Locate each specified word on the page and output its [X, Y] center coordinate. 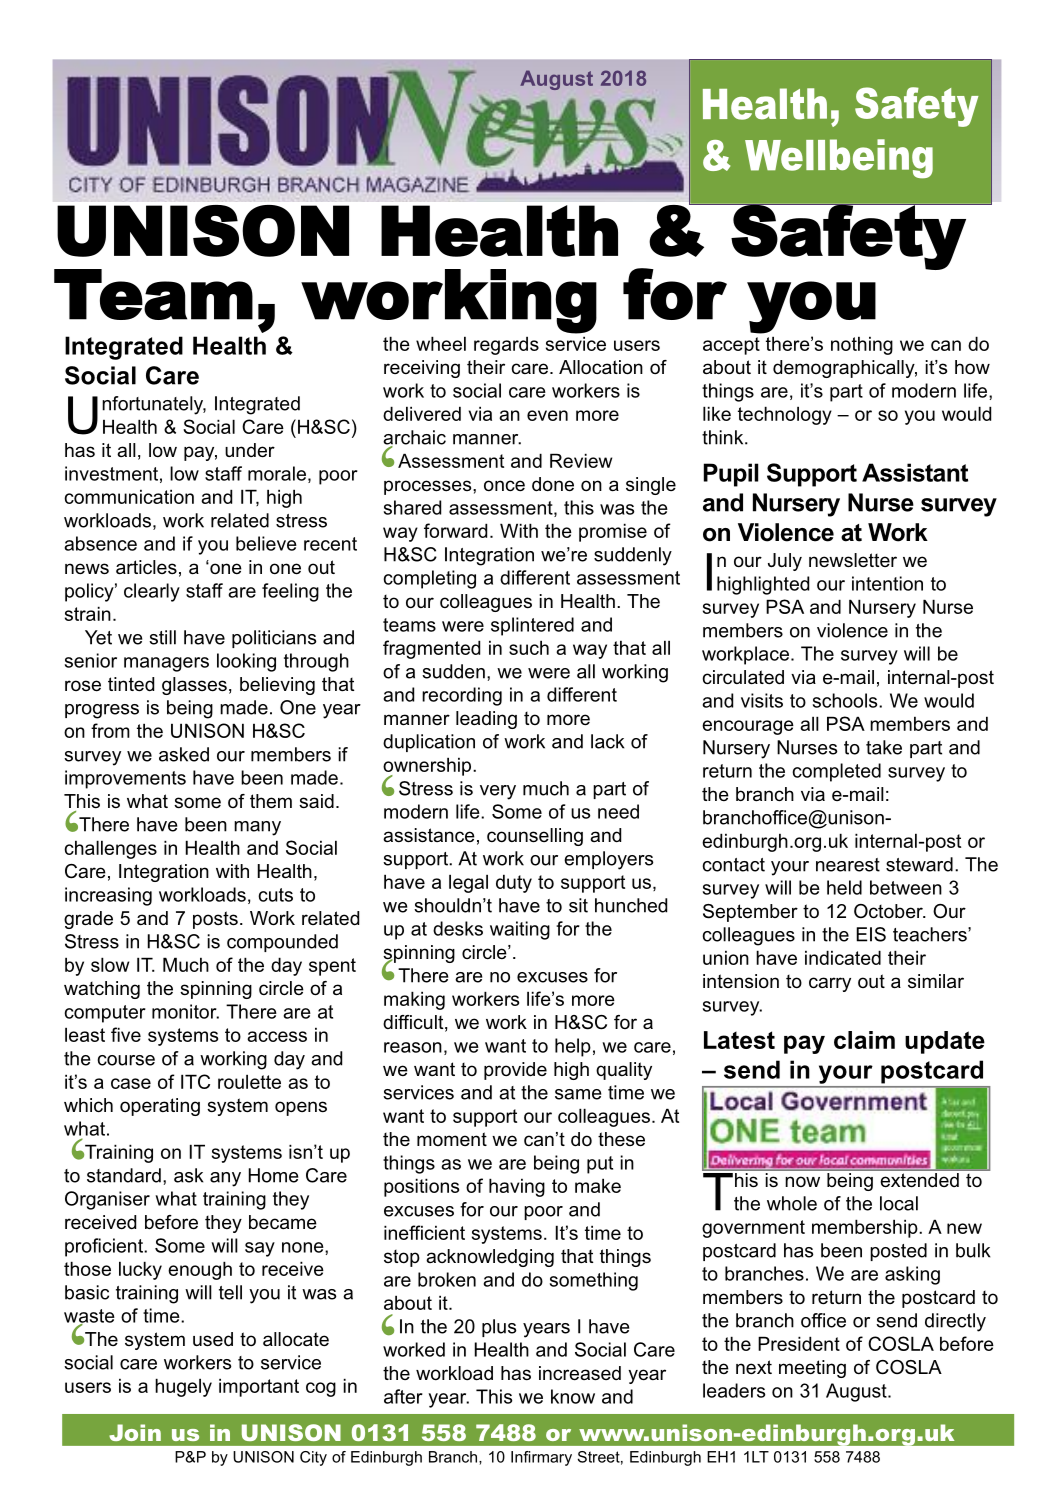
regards [506, 346]
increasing [108, 896]
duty [514, 883]
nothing [862, 345]
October [889, 911]
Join [135, 1432]
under [250, 450]
